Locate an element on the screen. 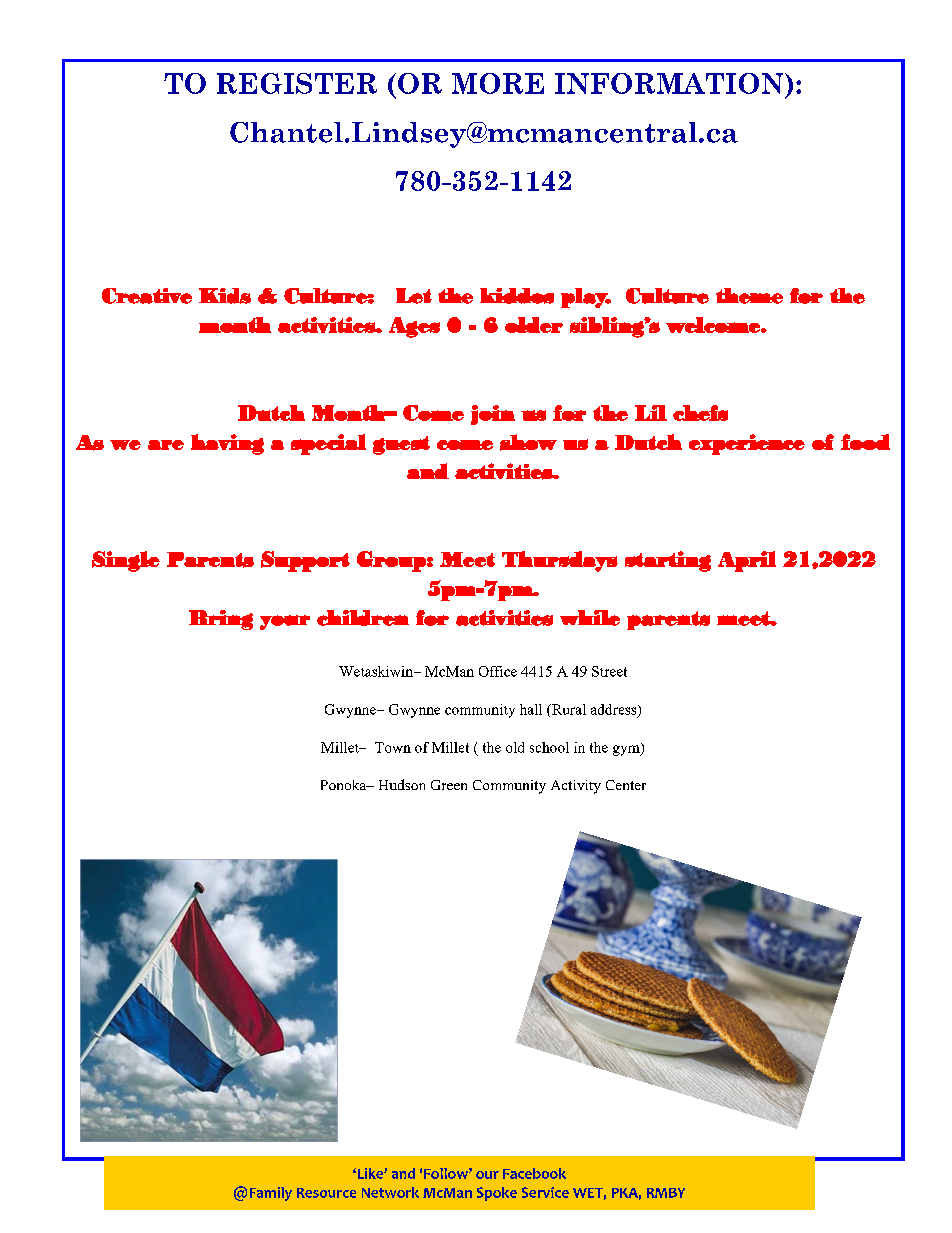  having is located at coordinates (227, 444).
